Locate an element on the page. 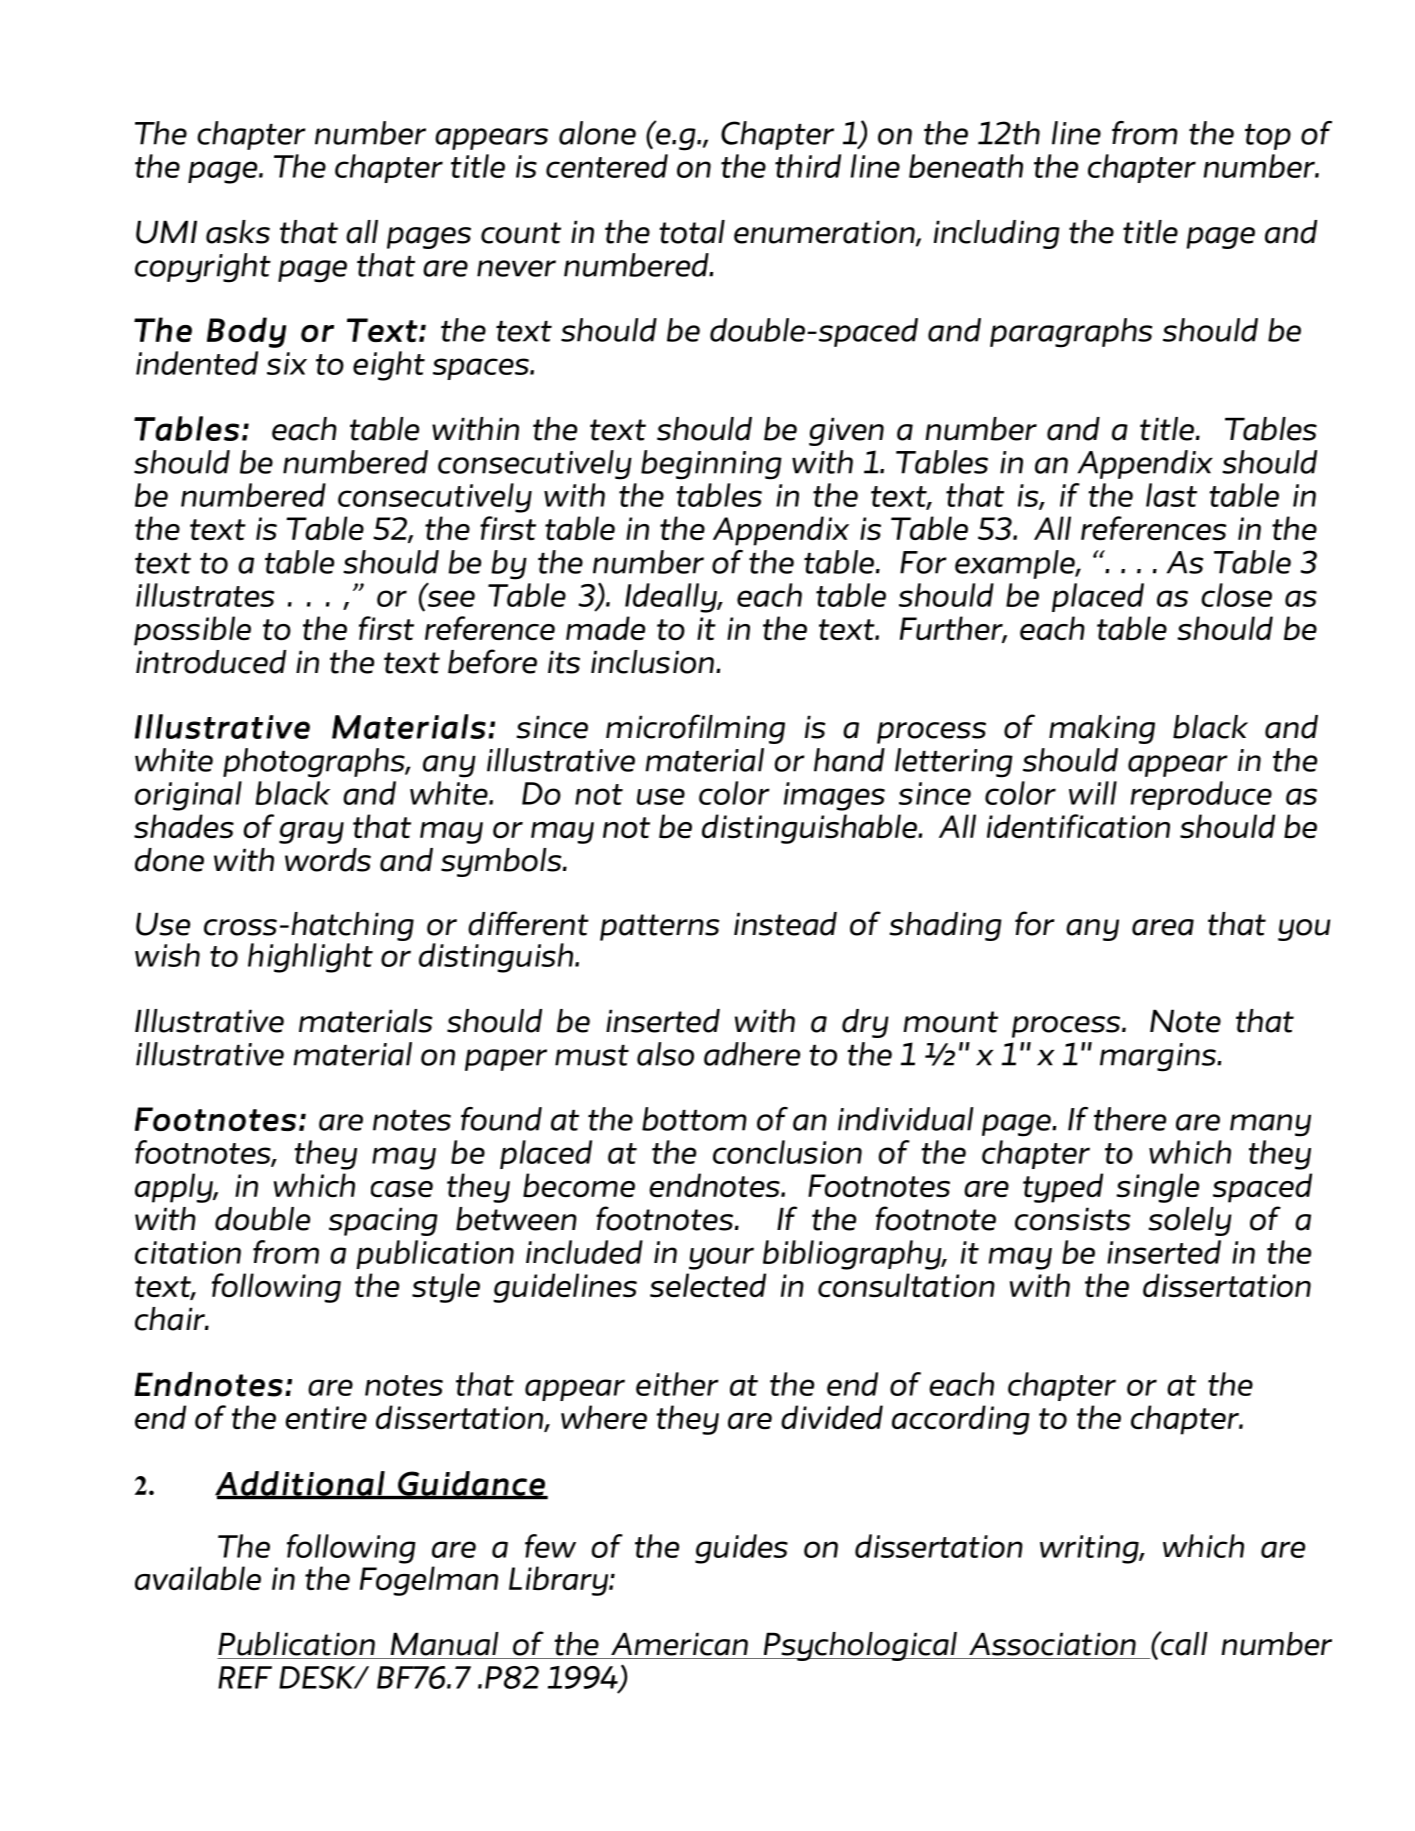 The height and width of the document is (1831, 1415). last is located at coordinates (1171, 495).
